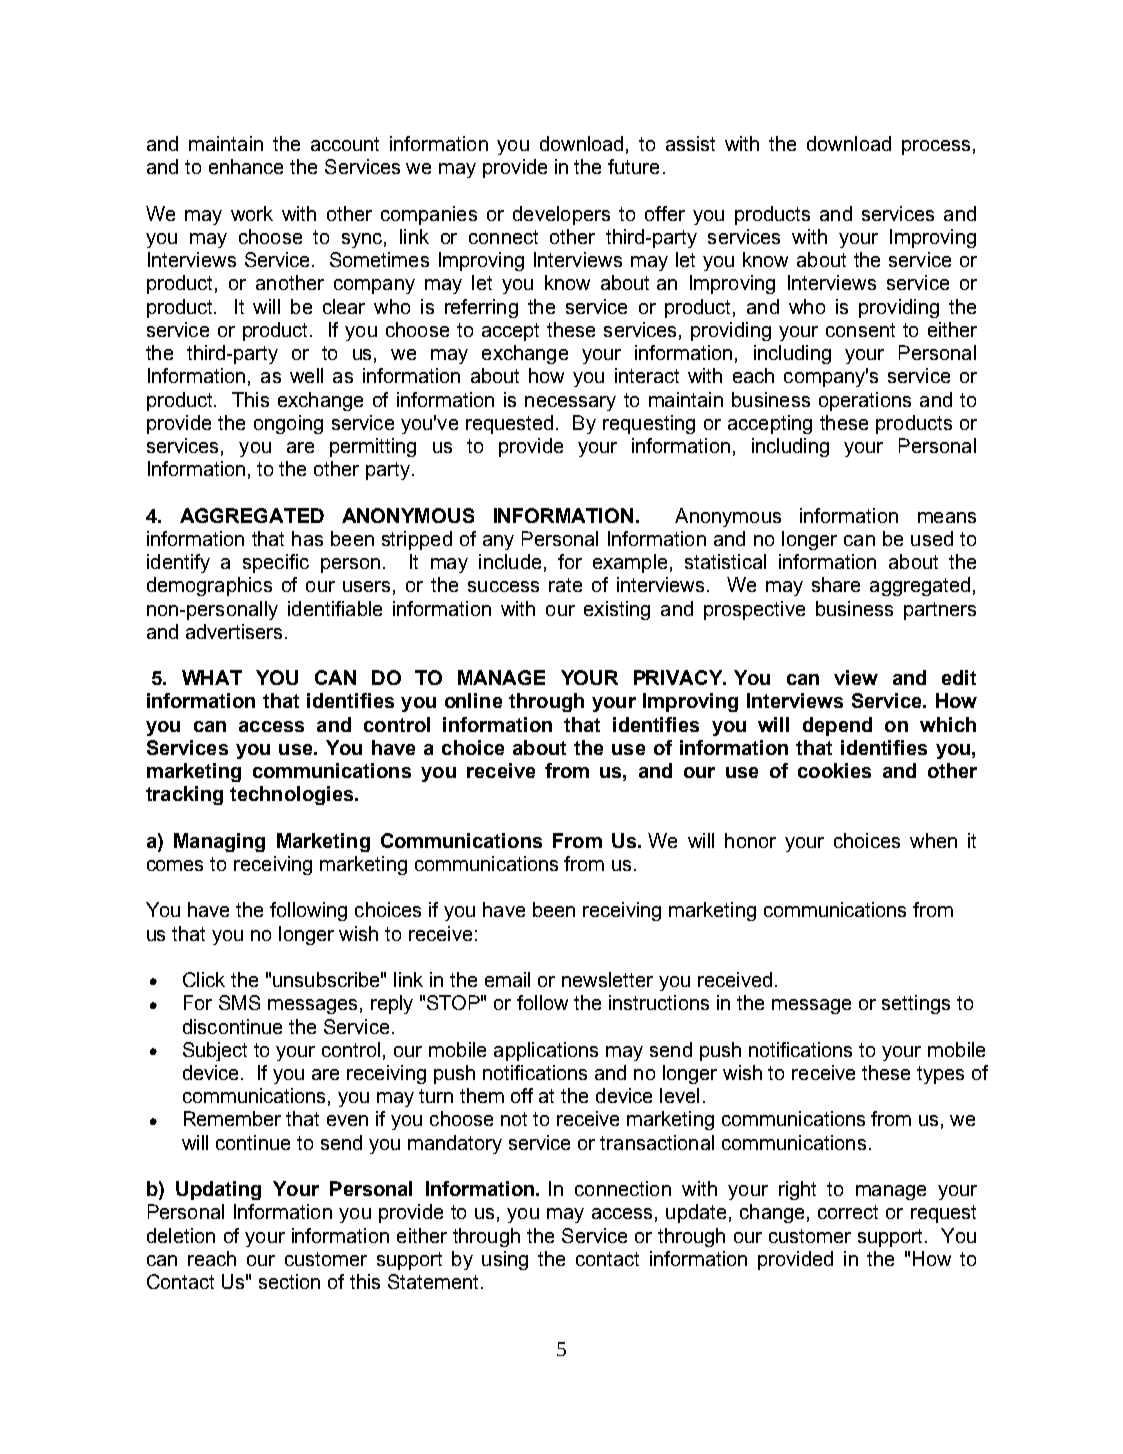  What do you see at coordinates (936, 147) in the screenshot?
I see `process` at bounding box center [936, 147].
